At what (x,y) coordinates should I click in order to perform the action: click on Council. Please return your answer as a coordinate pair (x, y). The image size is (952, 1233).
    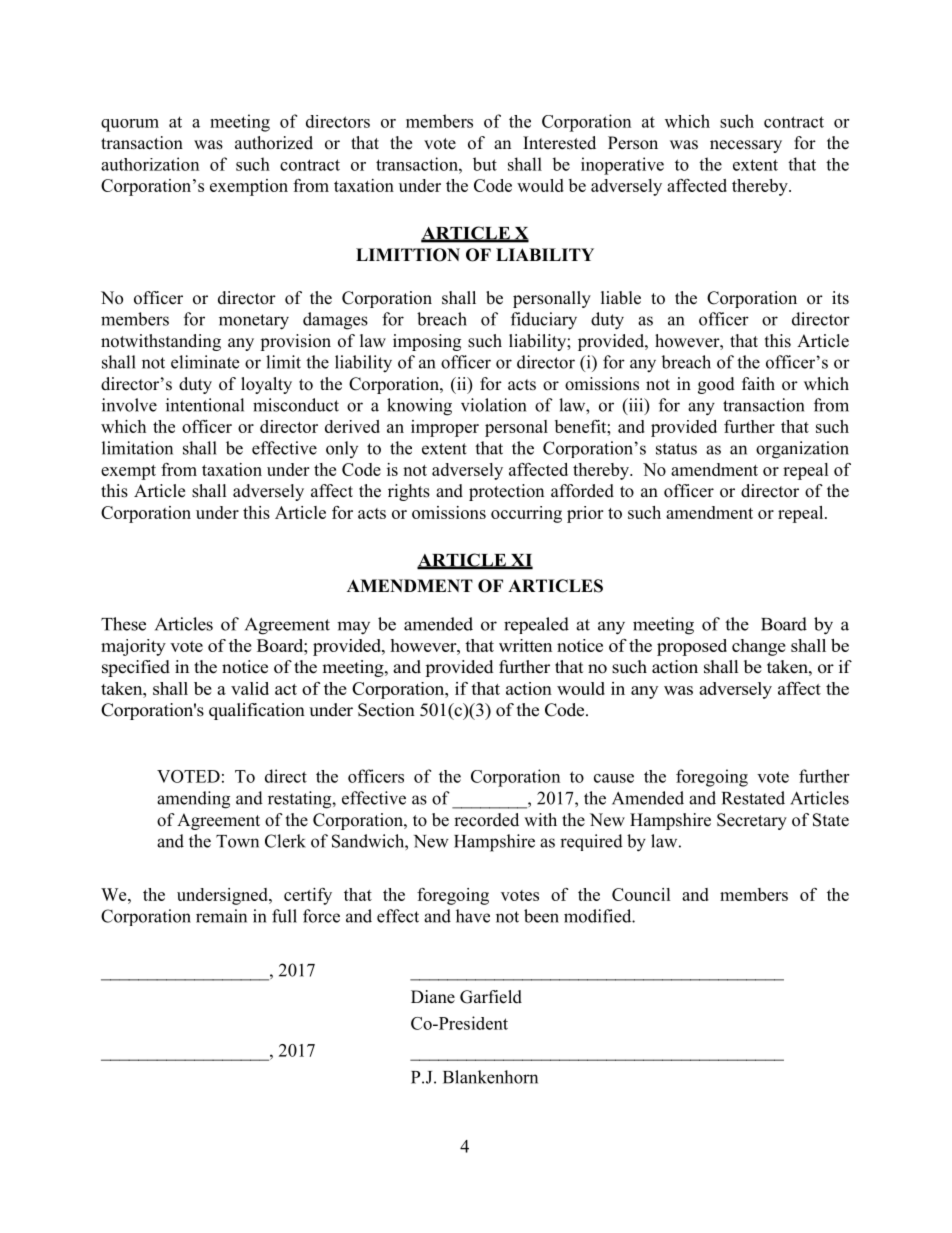
    Looking at the image, I should click on (641, 894).
